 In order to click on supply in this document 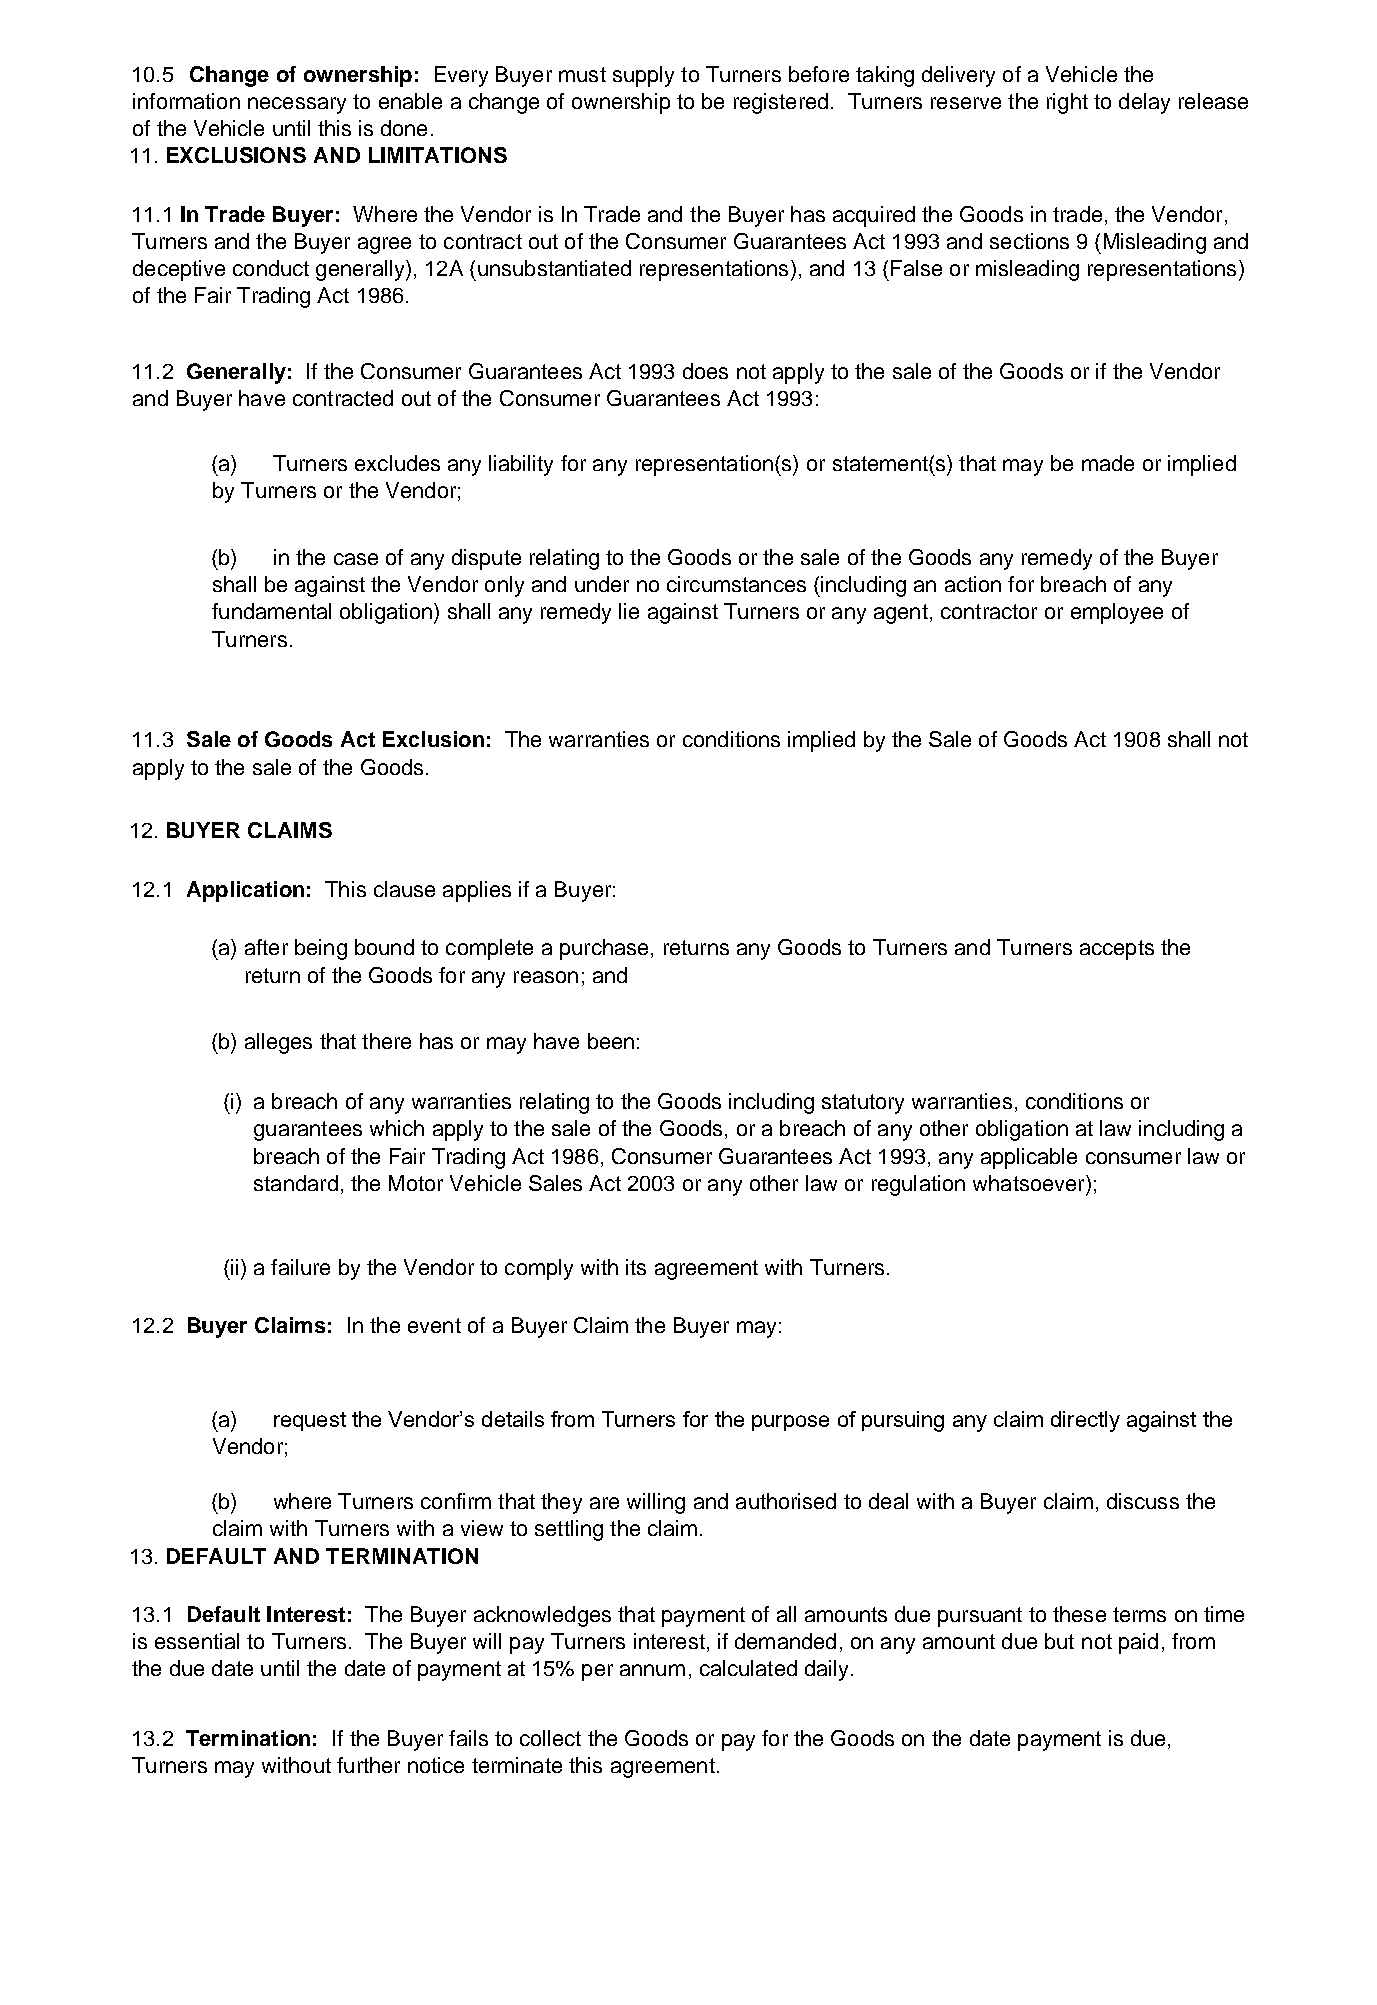, I will do `click(643, 76)`.
